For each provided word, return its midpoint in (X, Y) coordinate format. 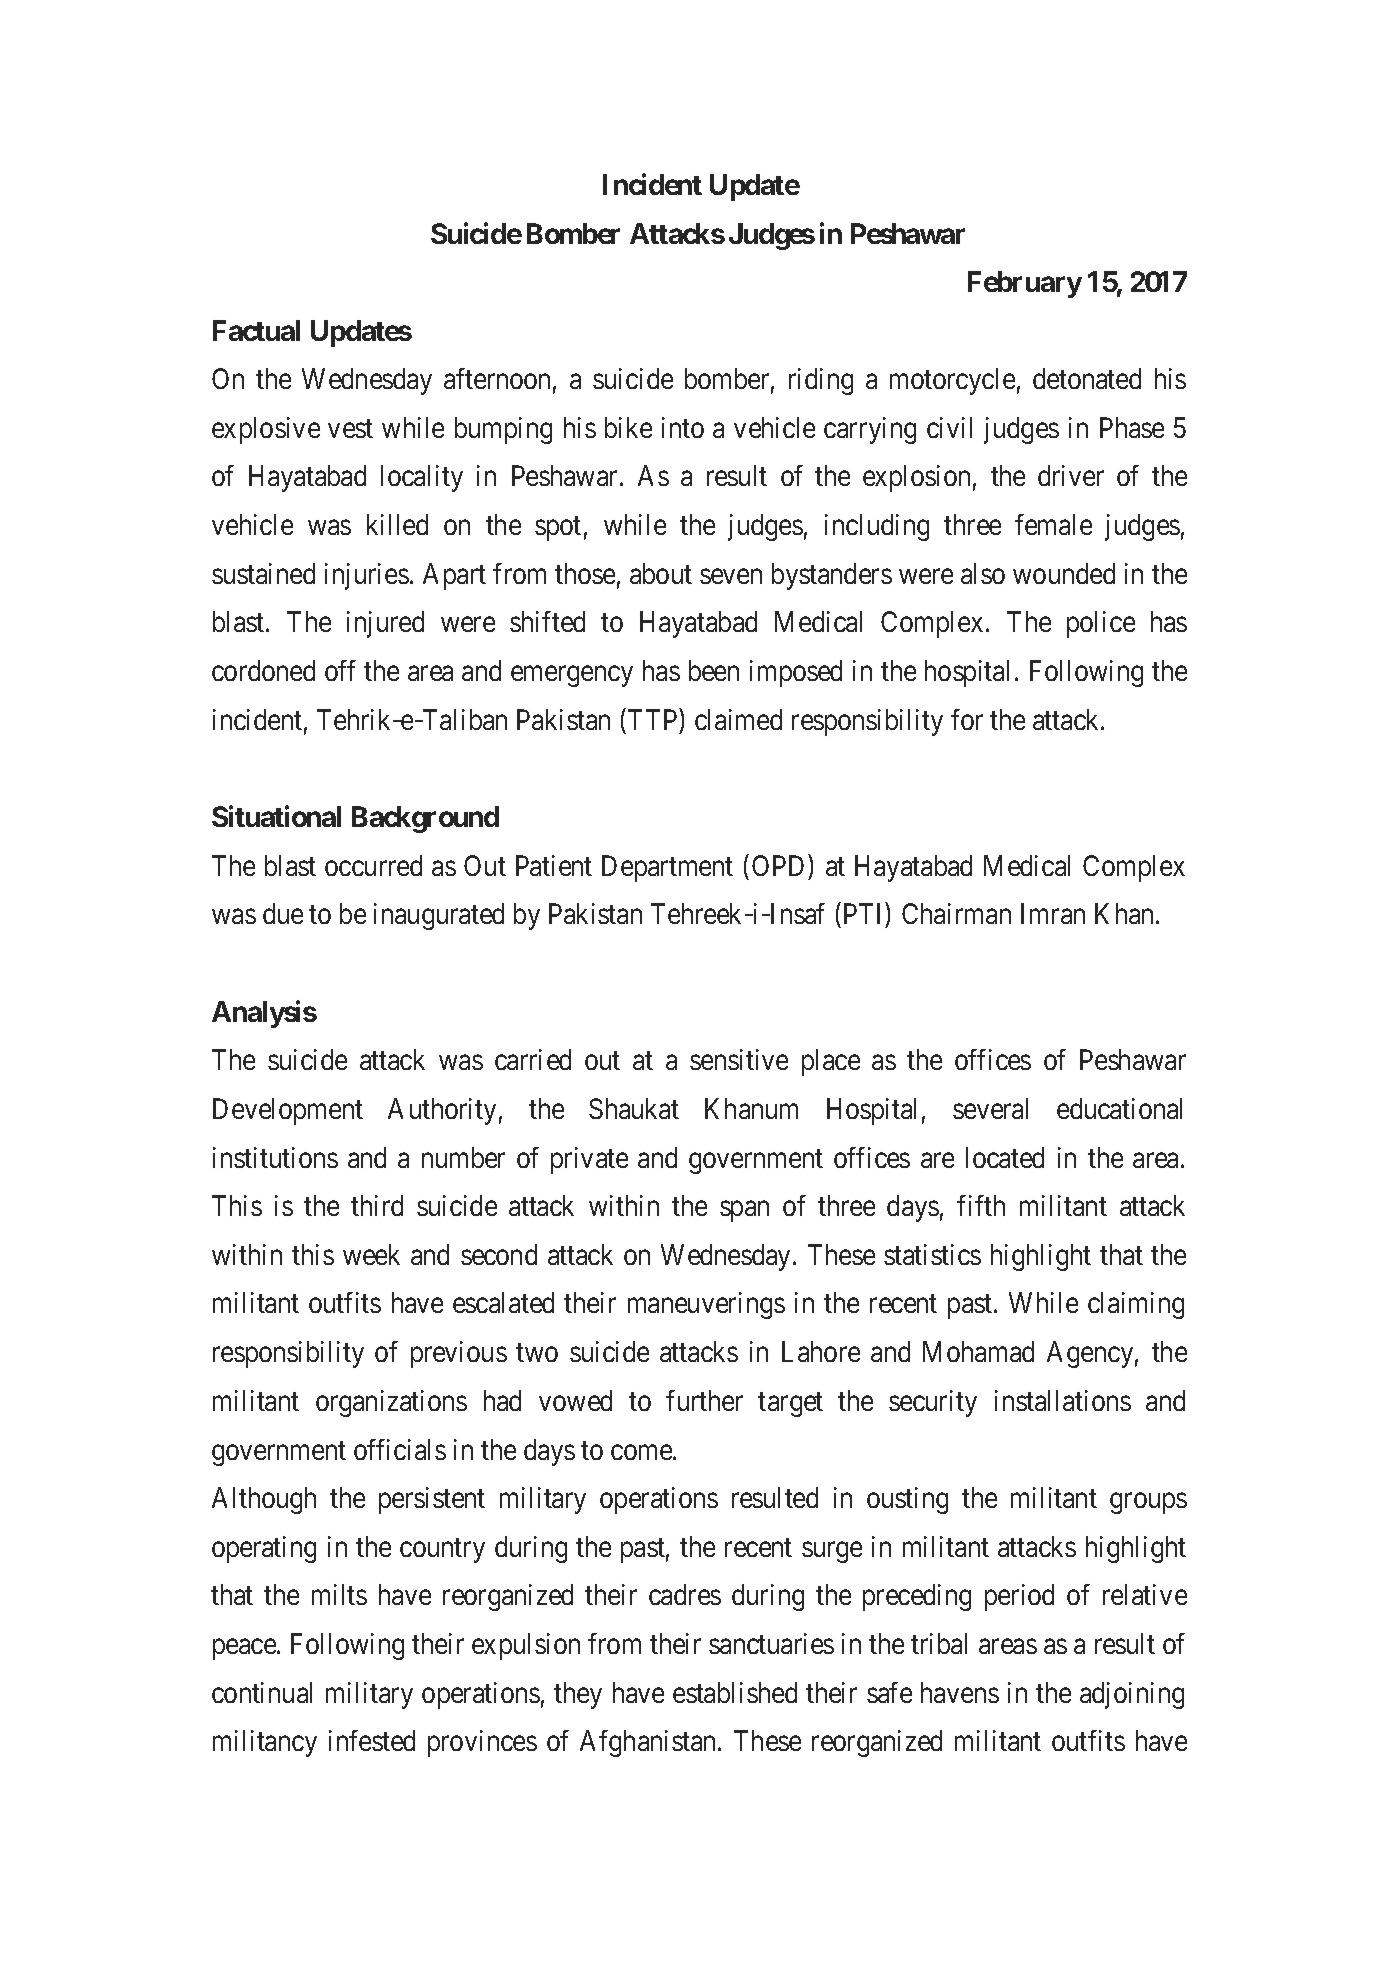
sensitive (739, 1059)
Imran (1053, 913)
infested (372, 1740)
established (735, 1692)
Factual (256, 330)
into (683, 427)
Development (288, 1111)
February (1025, 284)
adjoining (1132, 1695)
